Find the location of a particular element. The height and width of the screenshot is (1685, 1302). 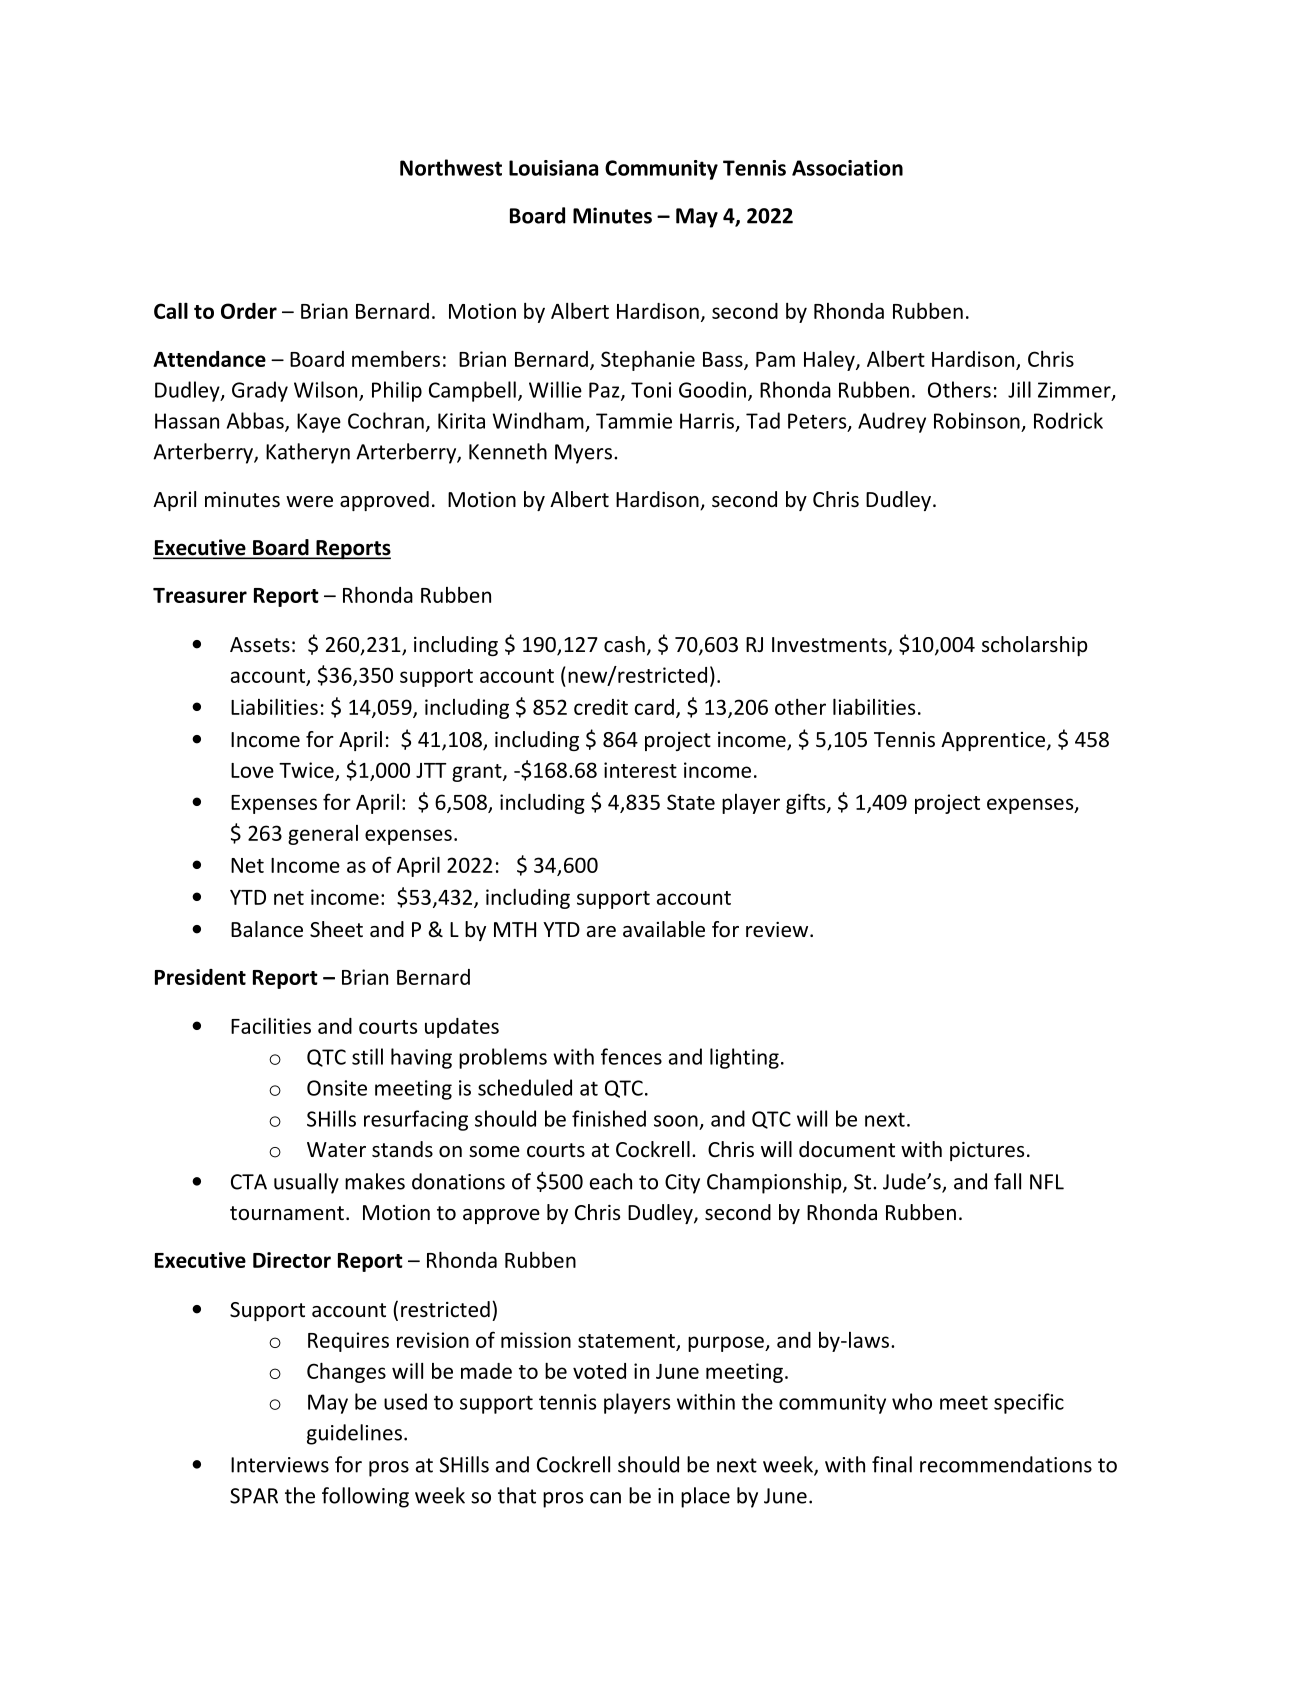

Apprentice is located at coordinates (993, 741).
